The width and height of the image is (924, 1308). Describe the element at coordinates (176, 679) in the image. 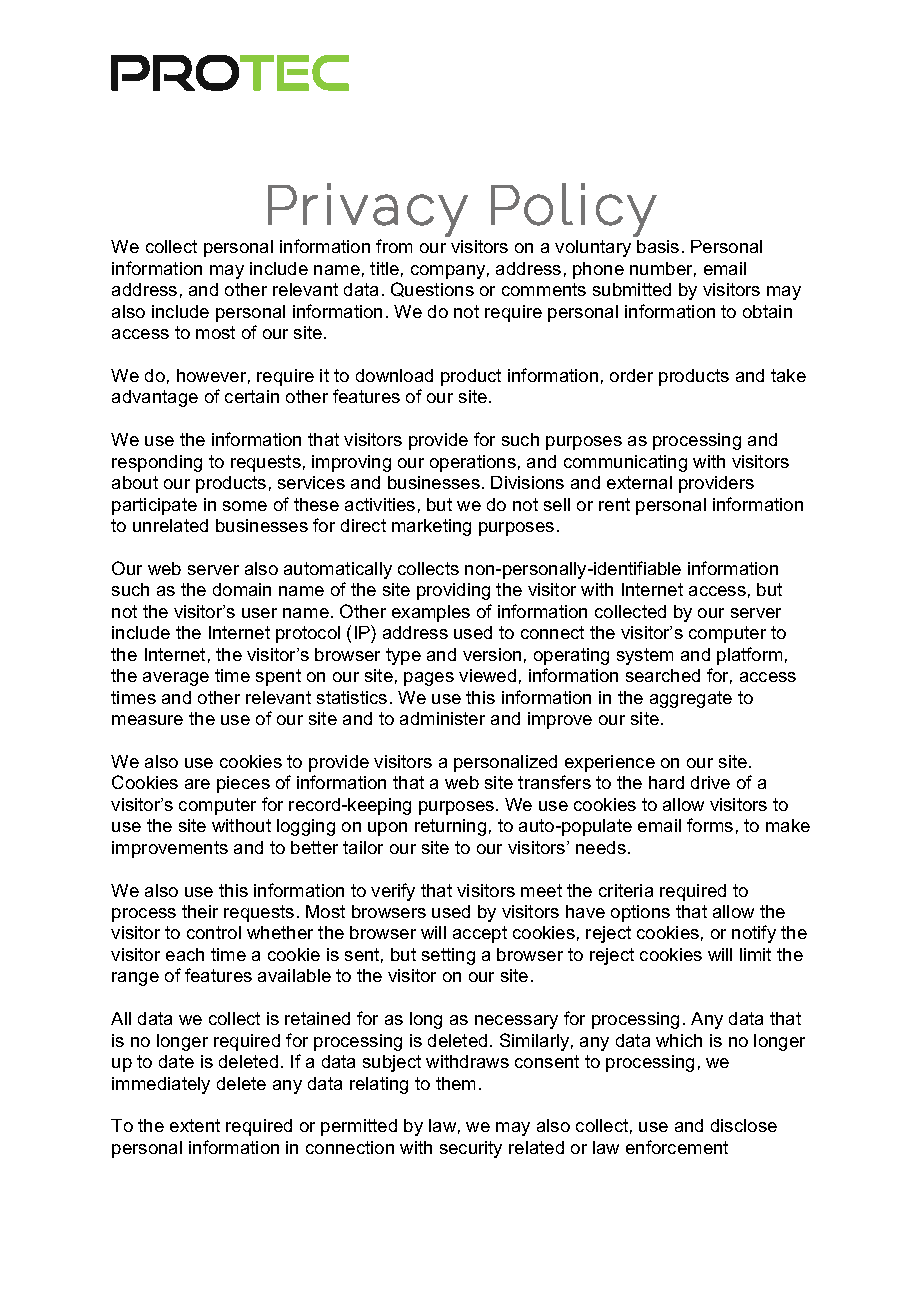

I see `average` at that location.
